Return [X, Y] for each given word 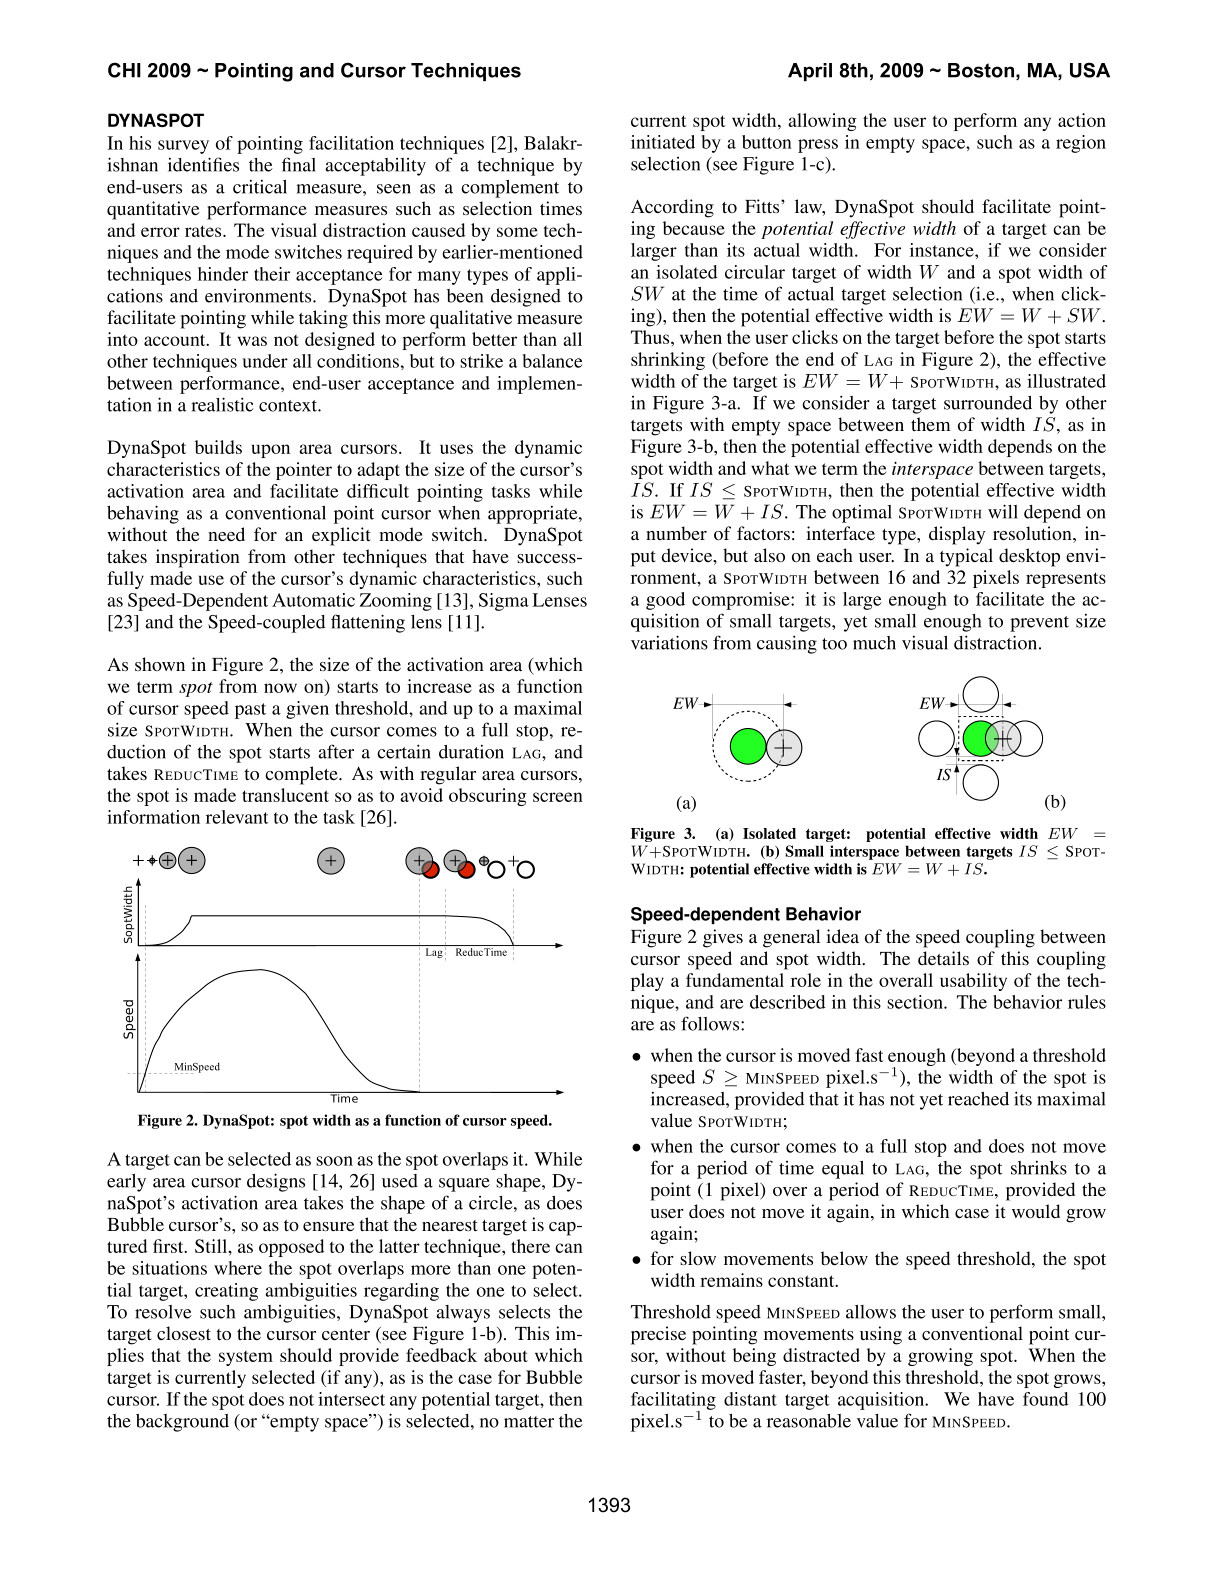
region [1081, 144]
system [246, 1358]
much [874, 643]
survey [183, 147]
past [250, 711]
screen [558, 797]
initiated [663, 142]
